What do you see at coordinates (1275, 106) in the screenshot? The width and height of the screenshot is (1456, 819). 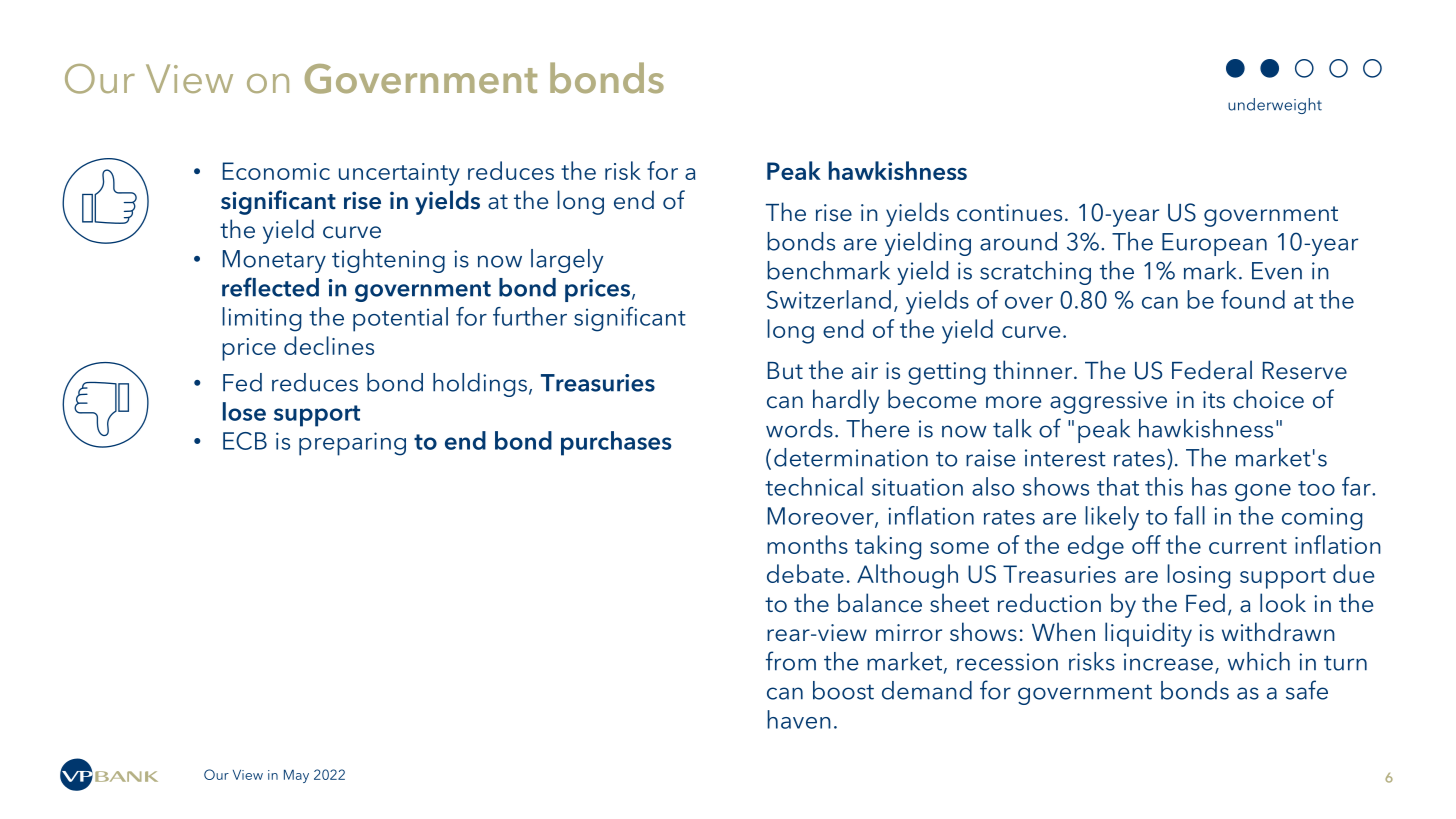 I see `underweight` at bounding box center [1275, 106].
